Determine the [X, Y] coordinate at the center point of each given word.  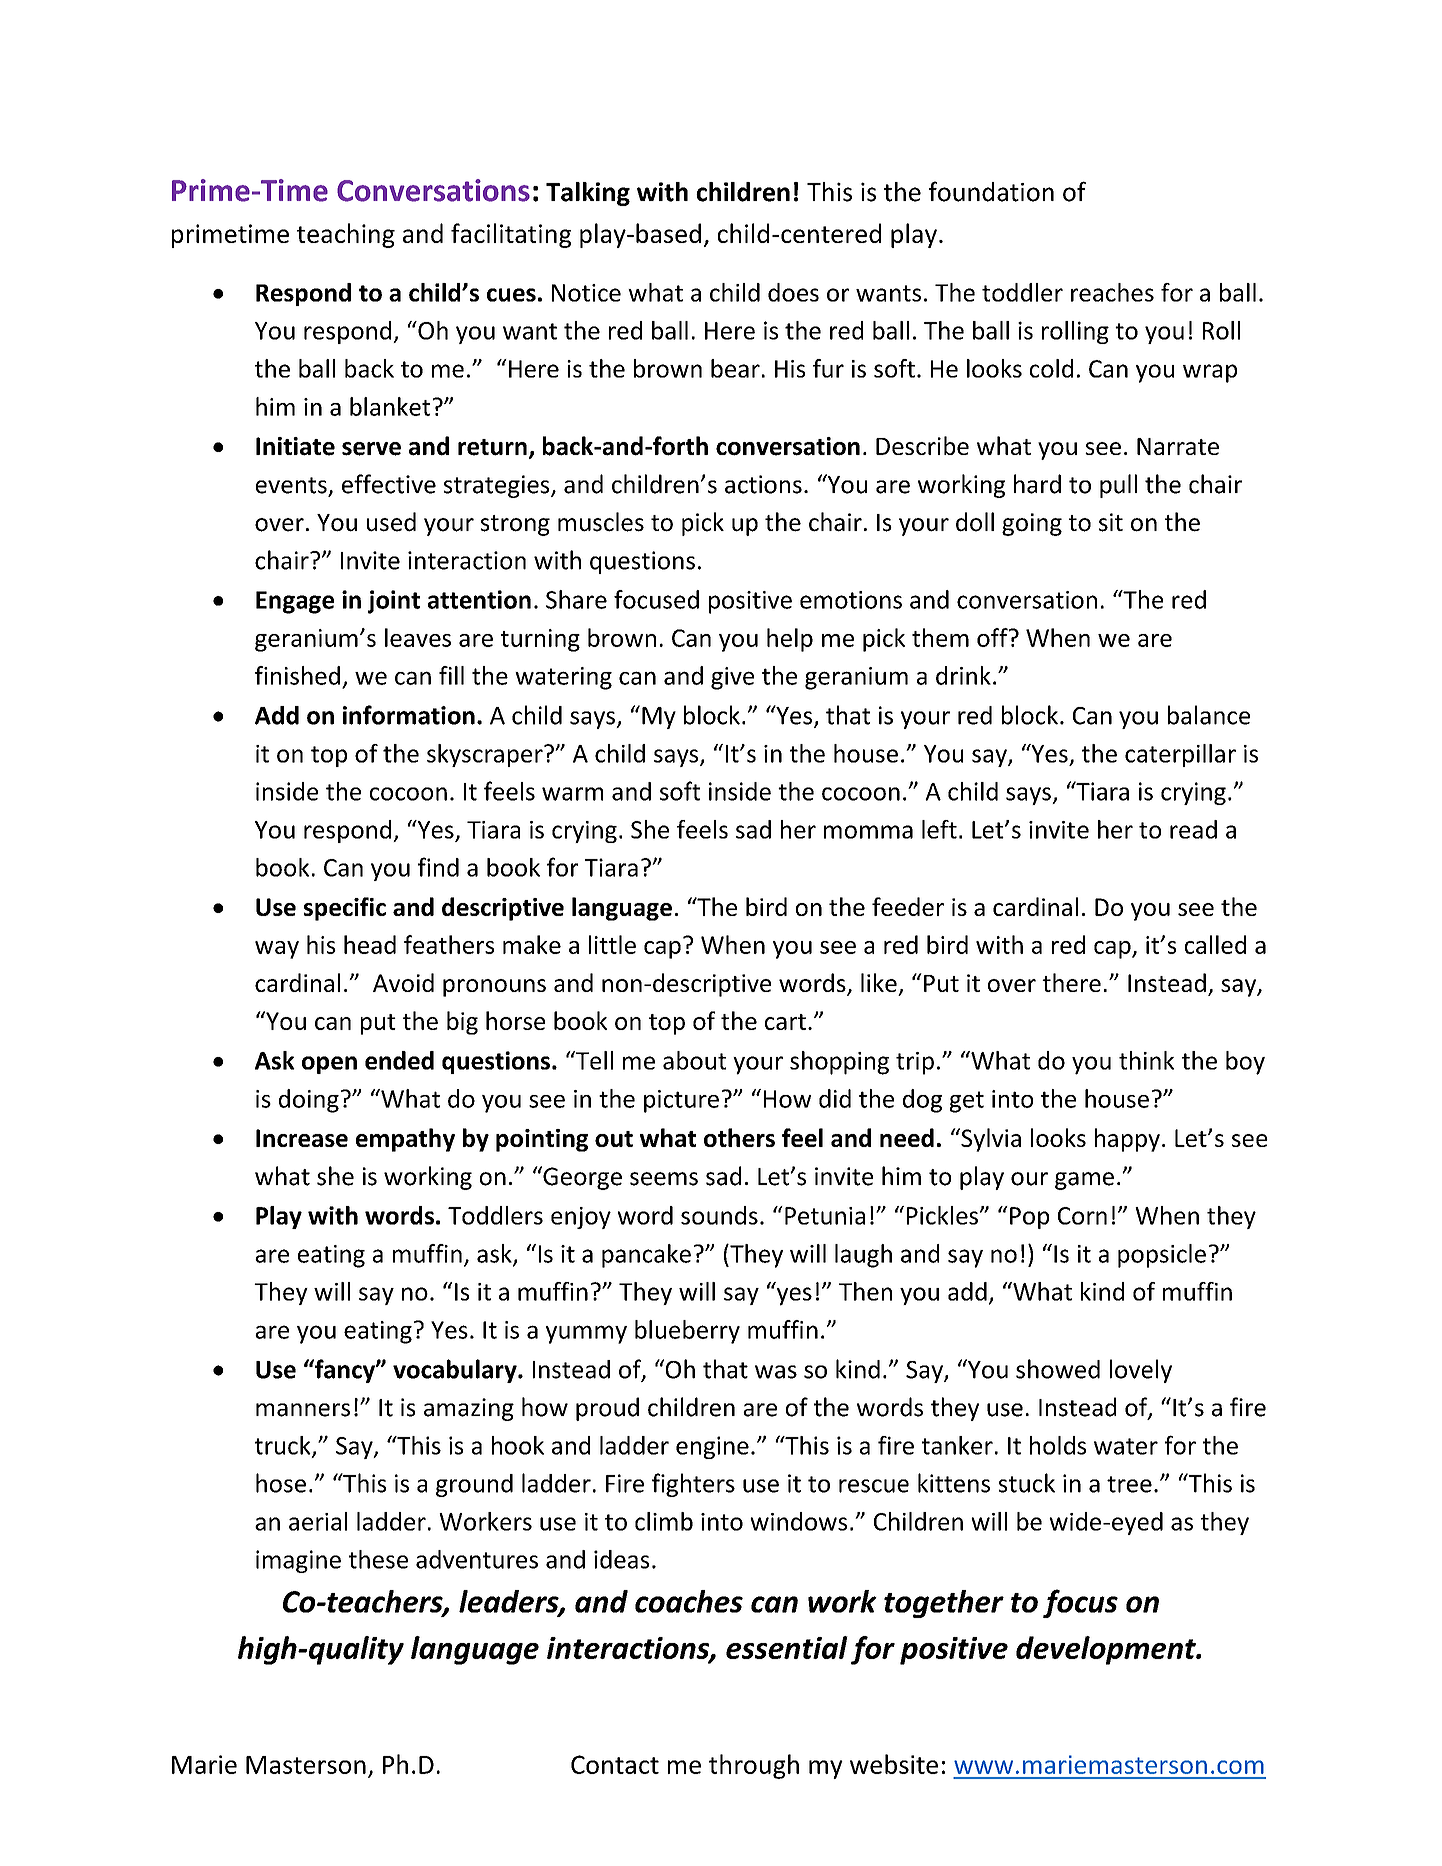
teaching [346, 235]
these [378, 1559]
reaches [1112, 292]
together [944, 1604]
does [793, 292]
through [754, 1766]
